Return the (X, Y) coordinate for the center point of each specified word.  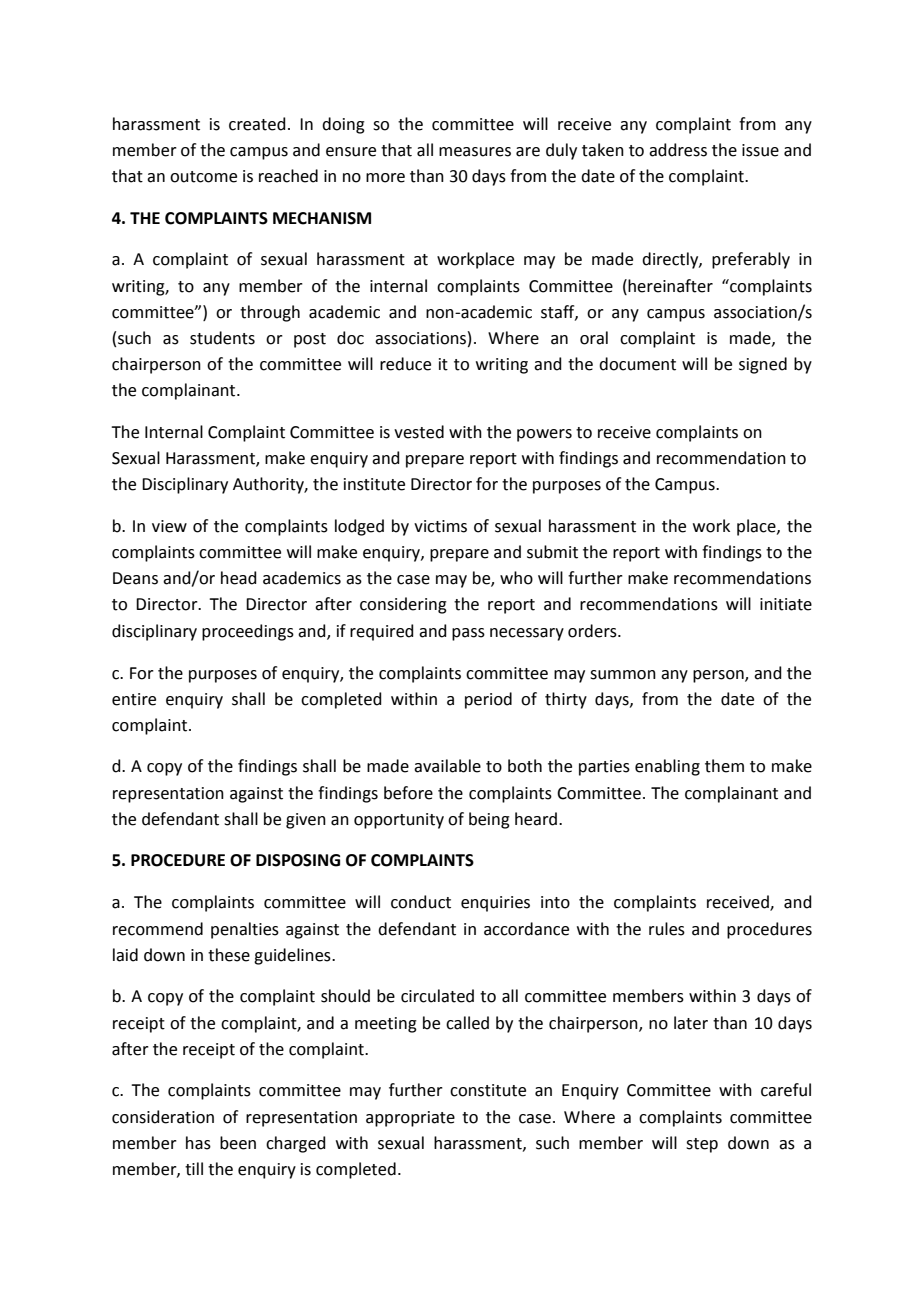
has (198, 1143)
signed (763, 365)
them (724, 766)
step (702, 1145)
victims (440, 526)
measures (475, 152)
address (678, 150)
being (489, 820)
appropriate (410, 1119)
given (306, 821)
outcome (203, 177)
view (169, 526)
